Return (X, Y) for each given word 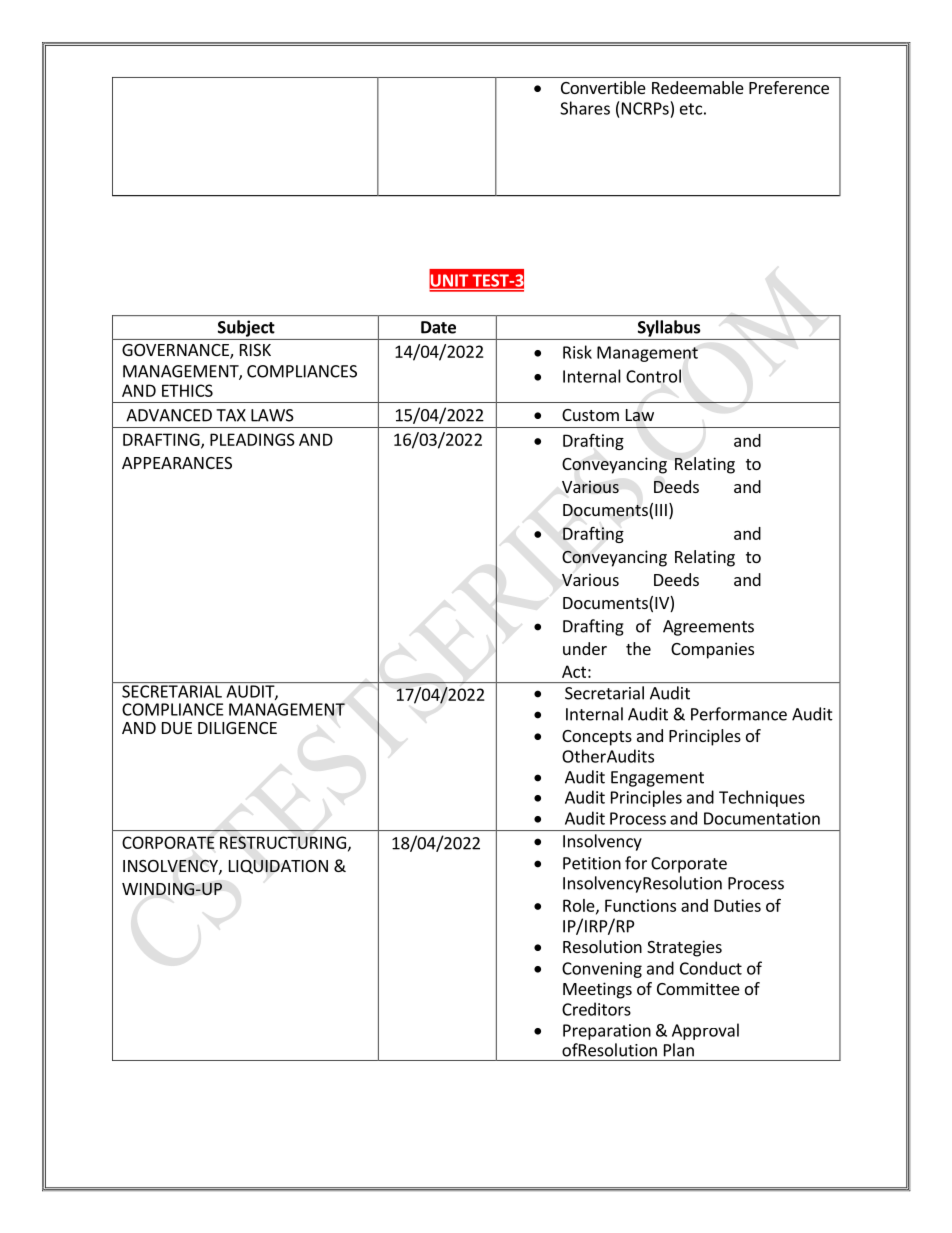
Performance (739, 714)
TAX (231, 415)
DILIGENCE (237, 728)
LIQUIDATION (278, 867)
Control (653, 376)
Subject (246, 328)
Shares (585, 108)
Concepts (597, 738)
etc (691, 109)
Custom (590, 415)
